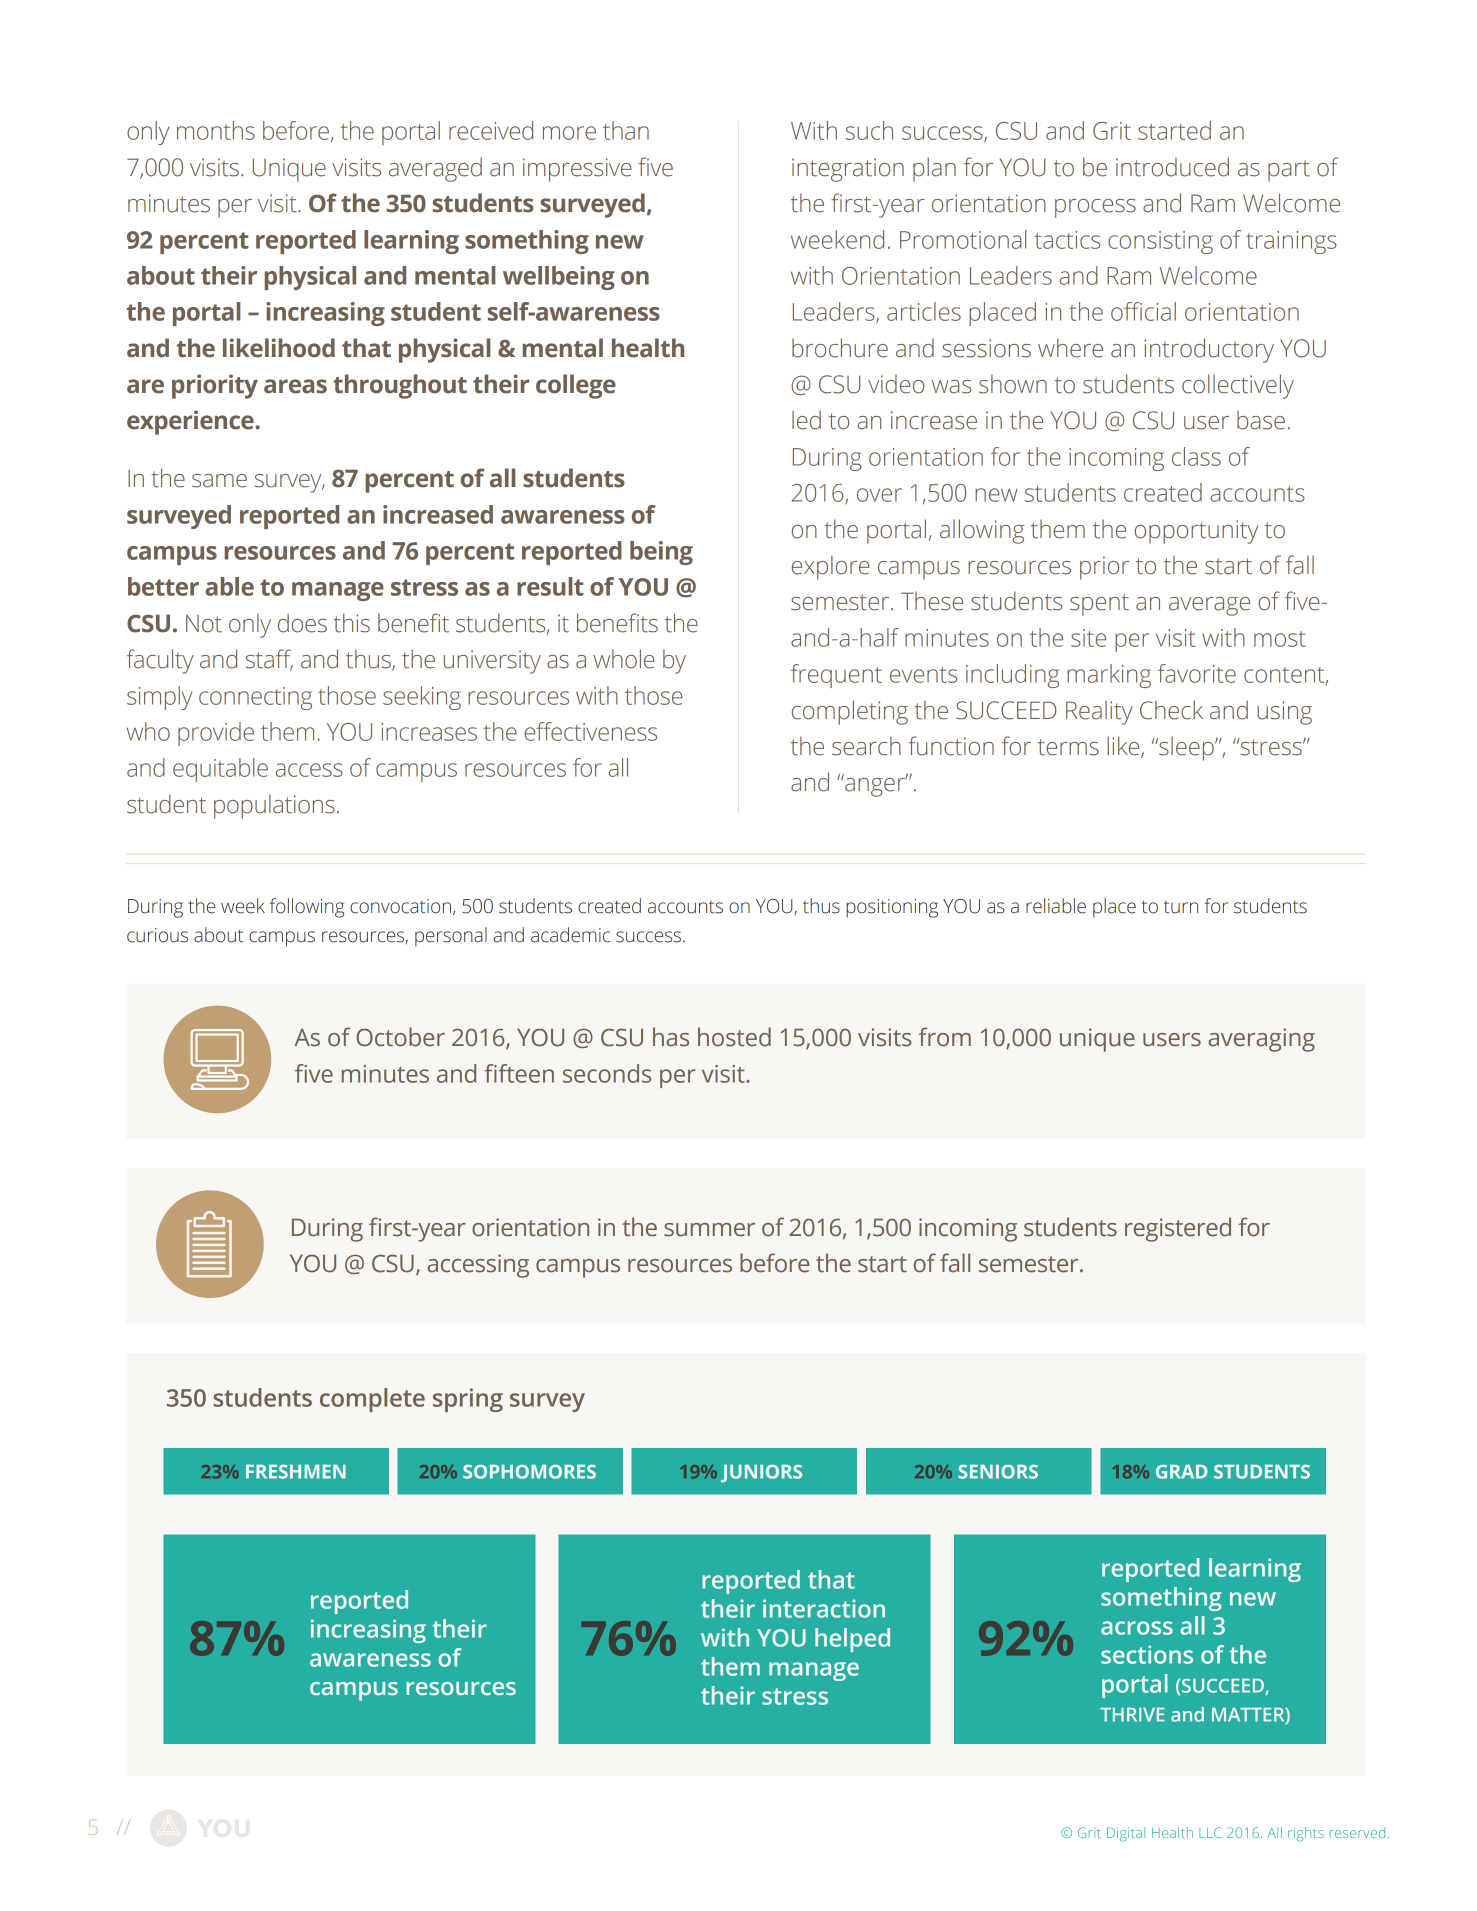 This image has height=1911, width=1477. What do you see at coordinates (848, 170) in the image?
I see `integration` at bounding box center [848, 170].
